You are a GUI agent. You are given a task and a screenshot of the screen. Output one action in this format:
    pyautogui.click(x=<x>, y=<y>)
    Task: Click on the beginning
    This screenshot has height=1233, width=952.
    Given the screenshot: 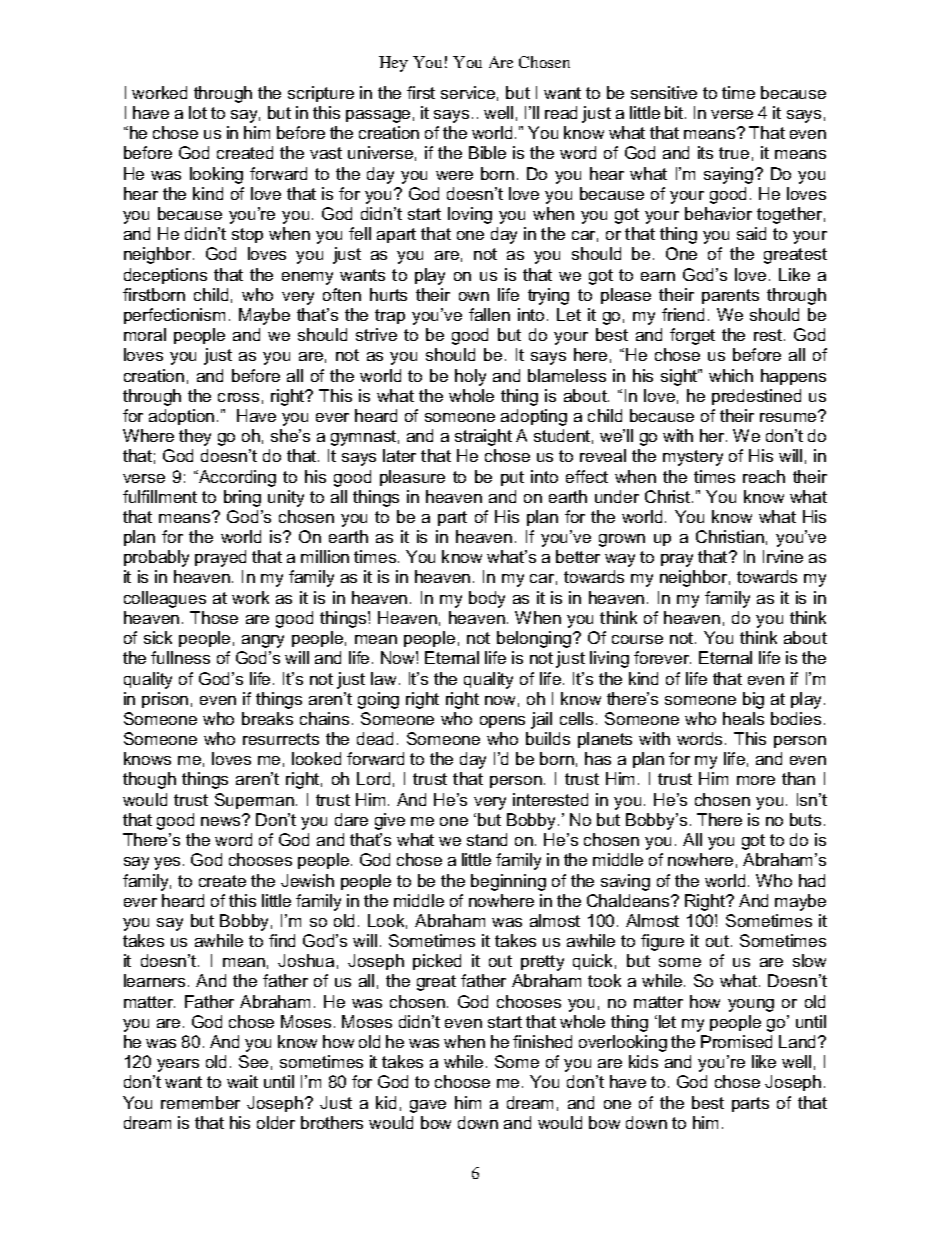 What is the action you would take?
    pyautogui.click(x=508, y=882)
